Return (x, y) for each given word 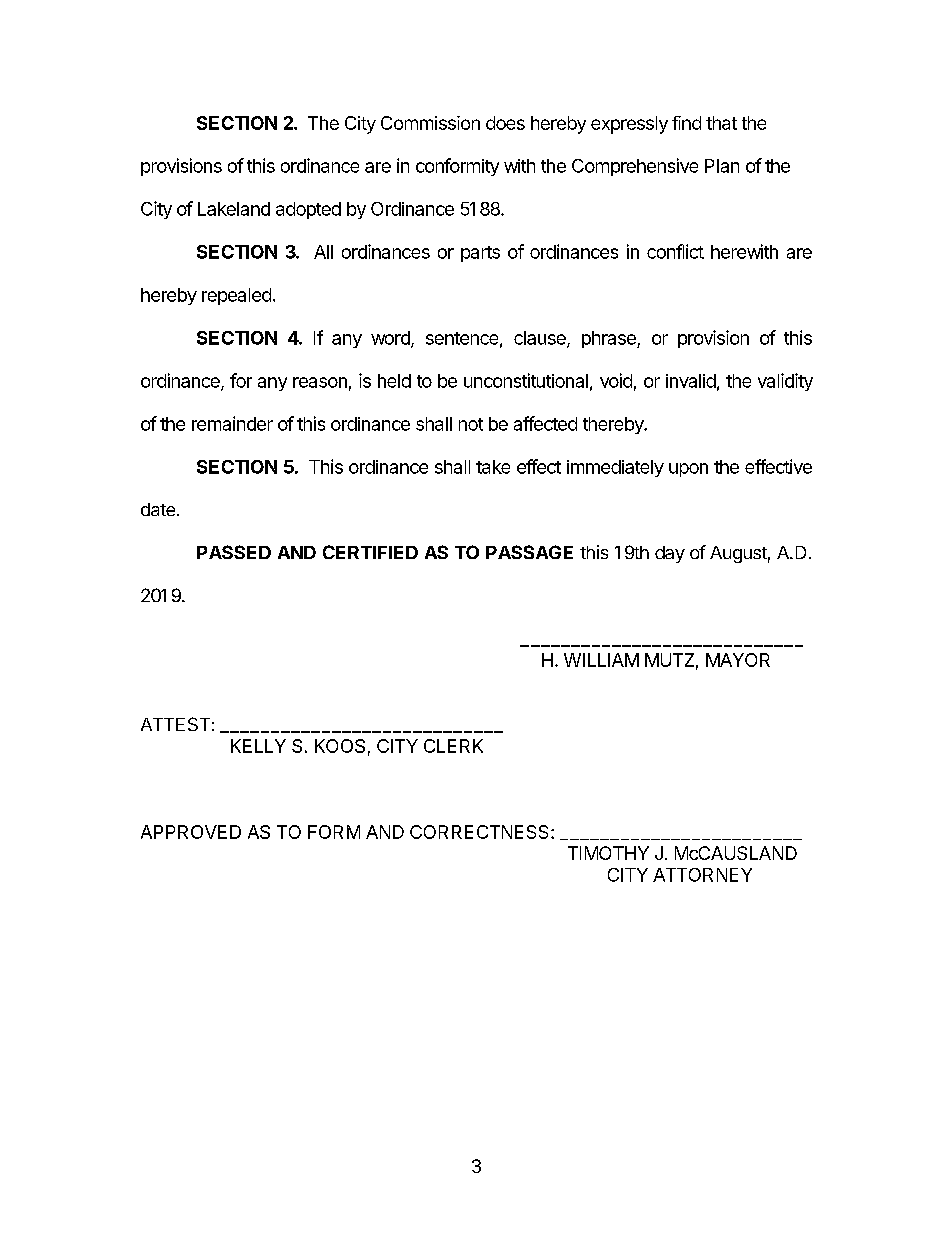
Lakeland (234, 209)
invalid (691, 381)
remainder (232, 423)
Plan (722, 166)
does (505, 123)
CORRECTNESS (481, 832)
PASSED (234, 552)
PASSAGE (529, 552)
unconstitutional (526, 380)
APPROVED (191, 832)
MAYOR (738, 660)
